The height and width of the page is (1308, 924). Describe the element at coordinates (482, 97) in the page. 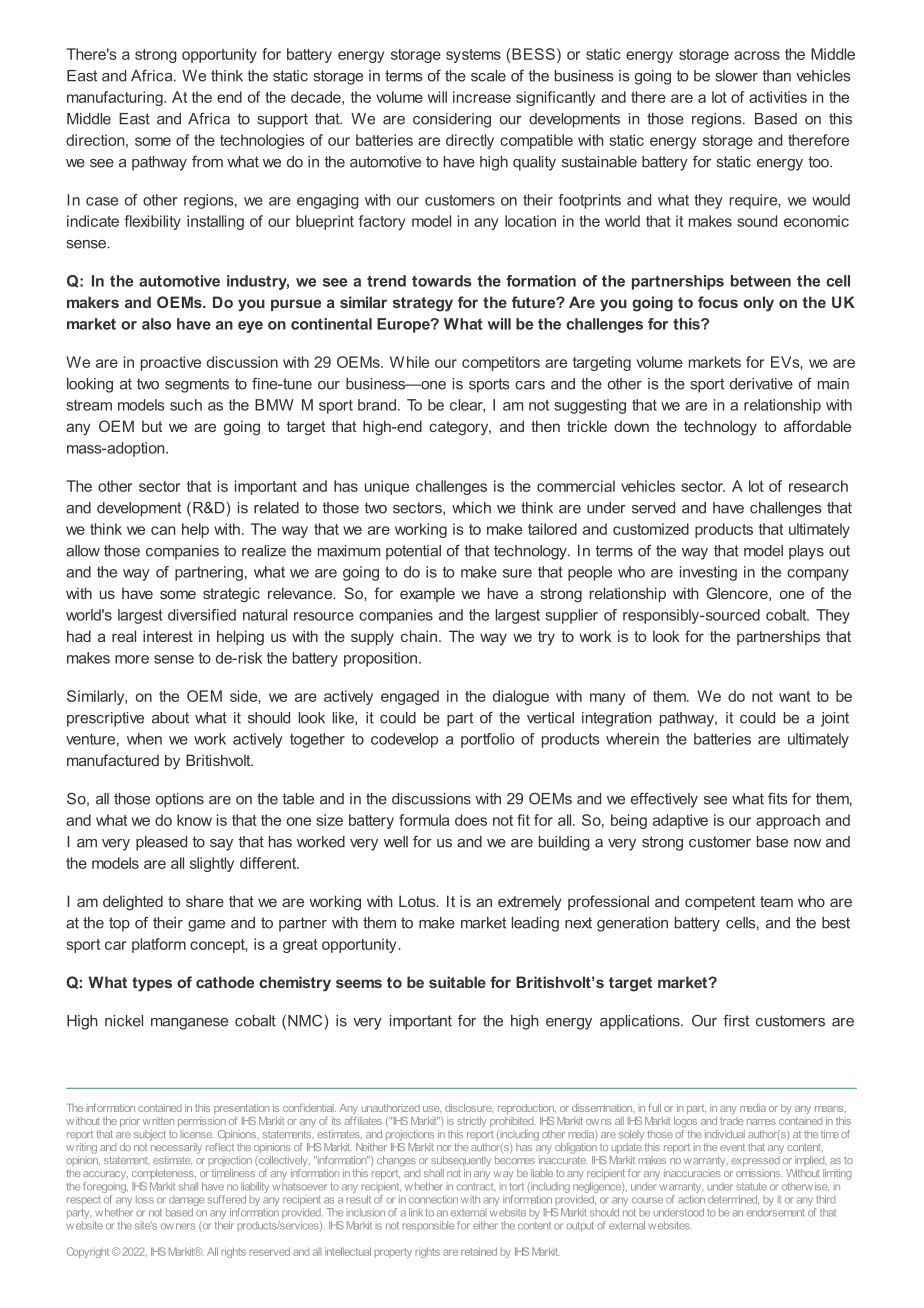

I see `increase` at that location.
